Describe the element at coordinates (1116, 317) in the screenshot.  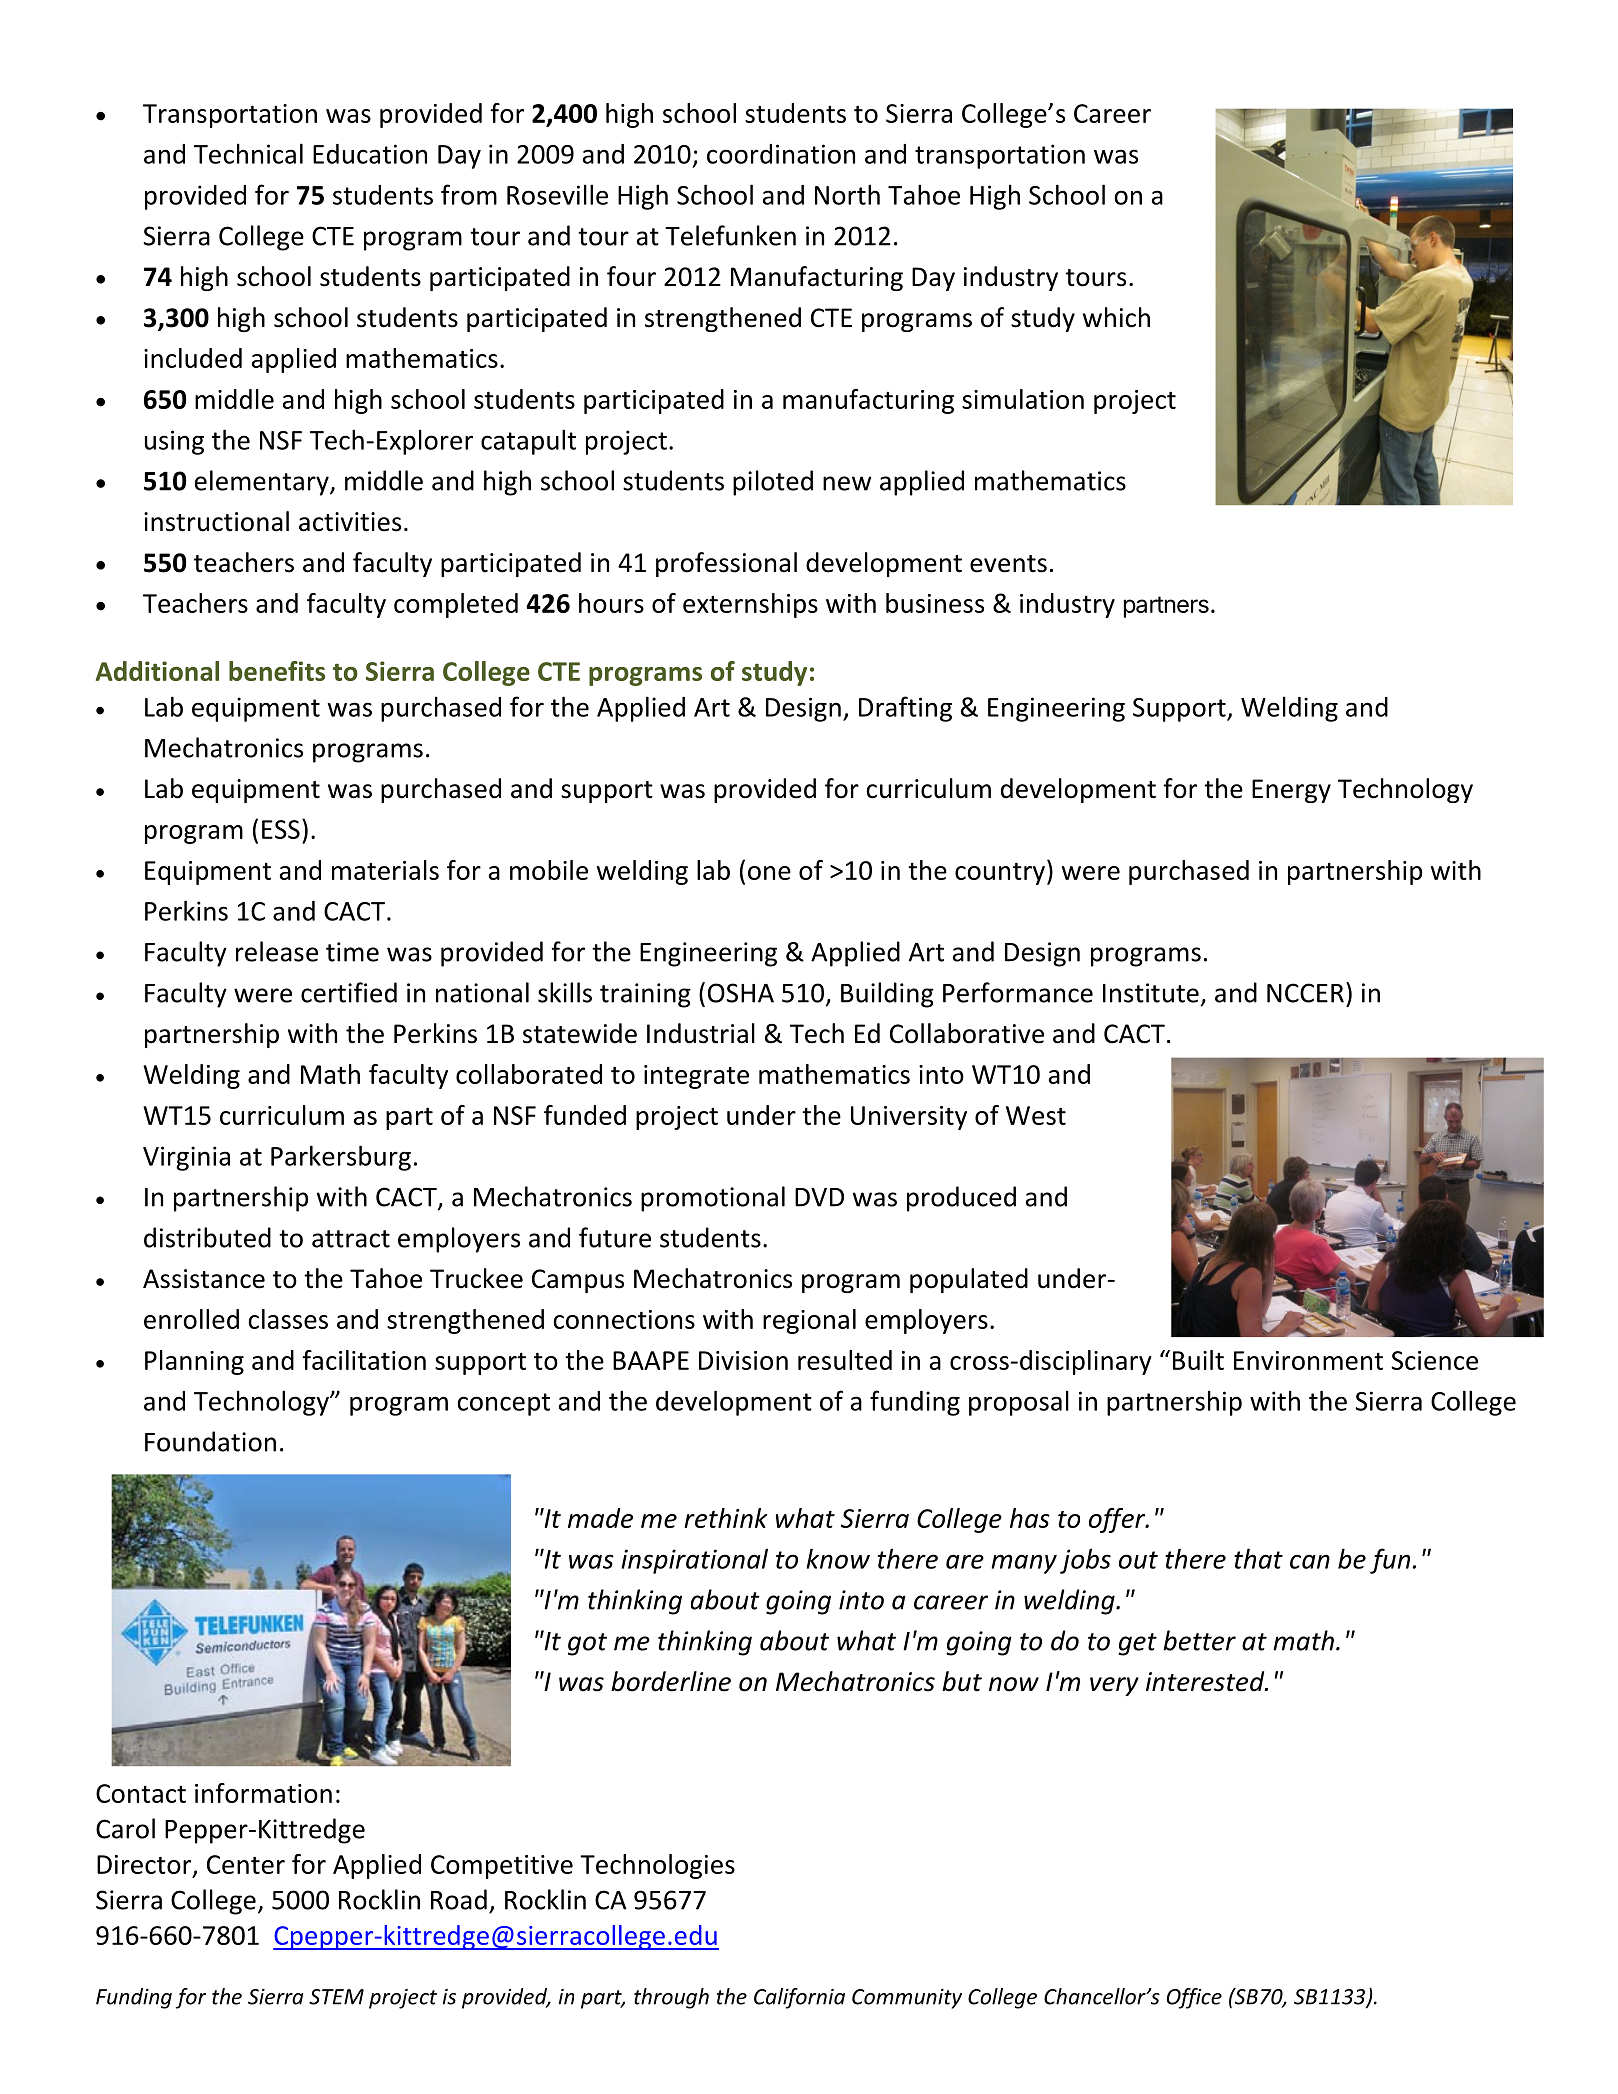
I see `which` at that location.
